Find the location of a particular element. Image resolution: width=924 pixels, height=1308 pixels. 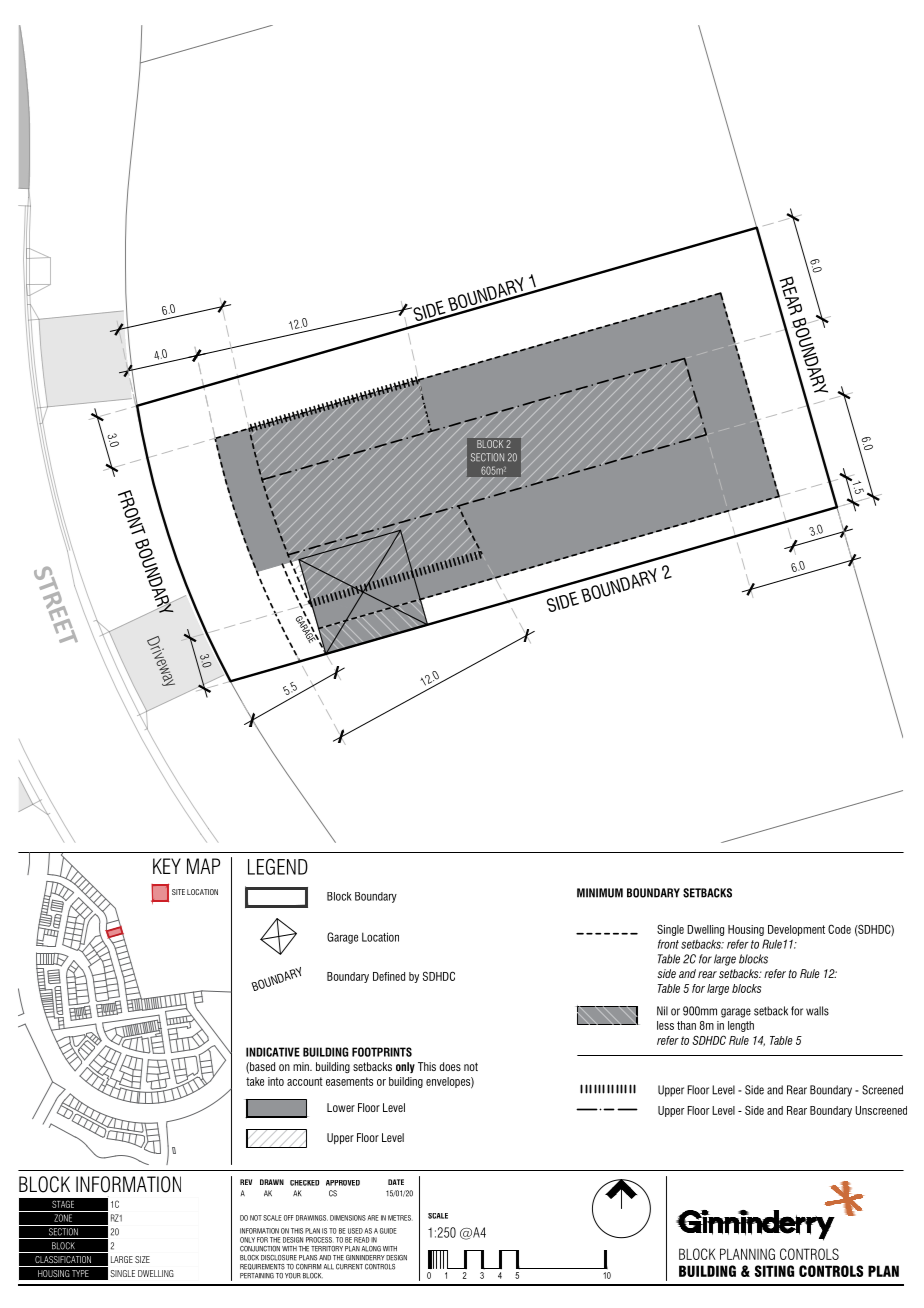

Development is located at coordinates (796, 930).
